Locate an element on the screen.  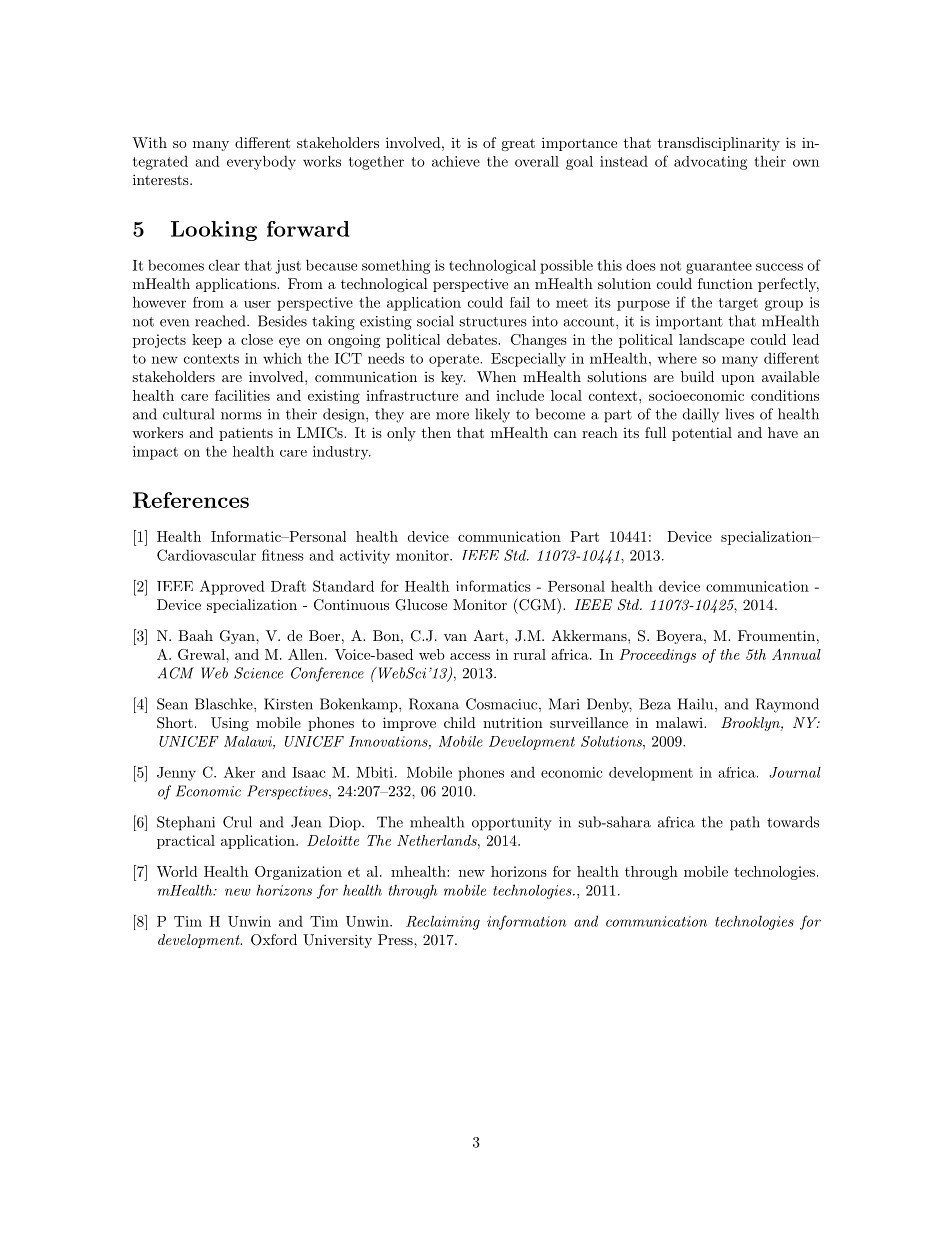
child is located at coordinates (460, 722).
